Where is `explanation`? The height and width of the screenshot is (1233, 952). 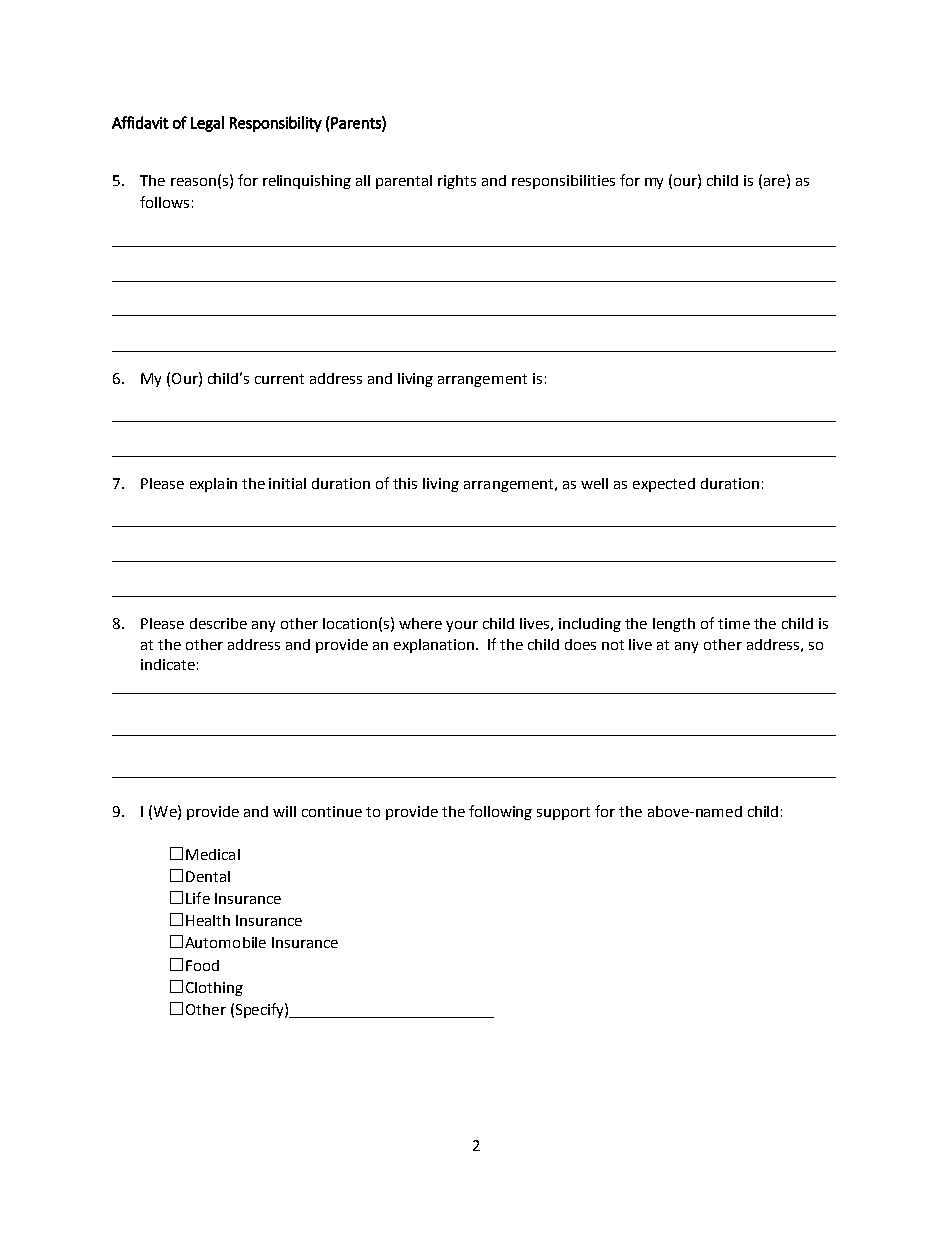
explanation is located at coordinates (434, 646).
